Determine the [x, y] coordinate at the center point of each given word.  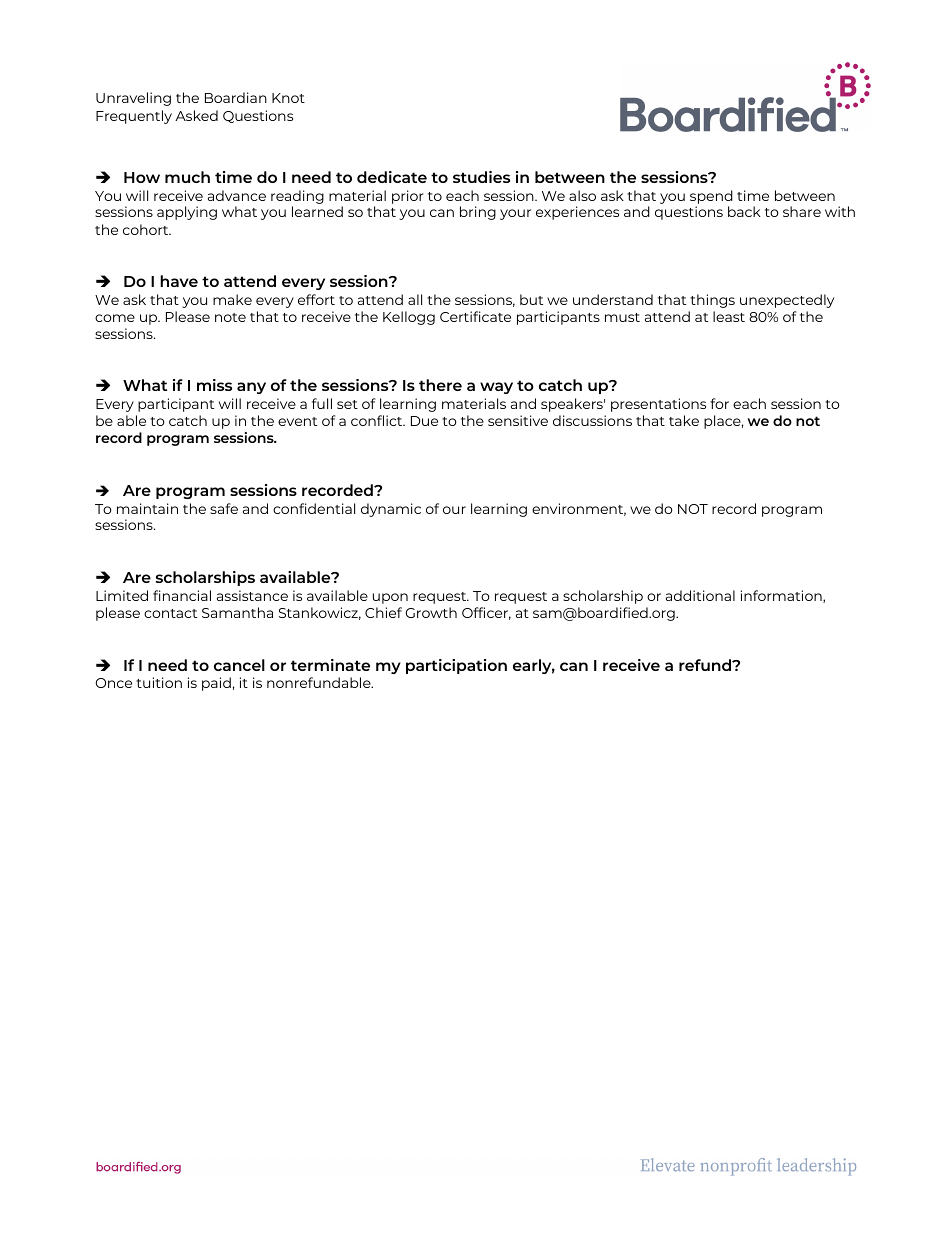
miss [214, 385]
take [684, 420]
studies [481, 177]
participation [456, 666]
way [496, 388]
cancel [239, 665]
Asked [196, 115]
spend [711, 197]
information [782, 596]
